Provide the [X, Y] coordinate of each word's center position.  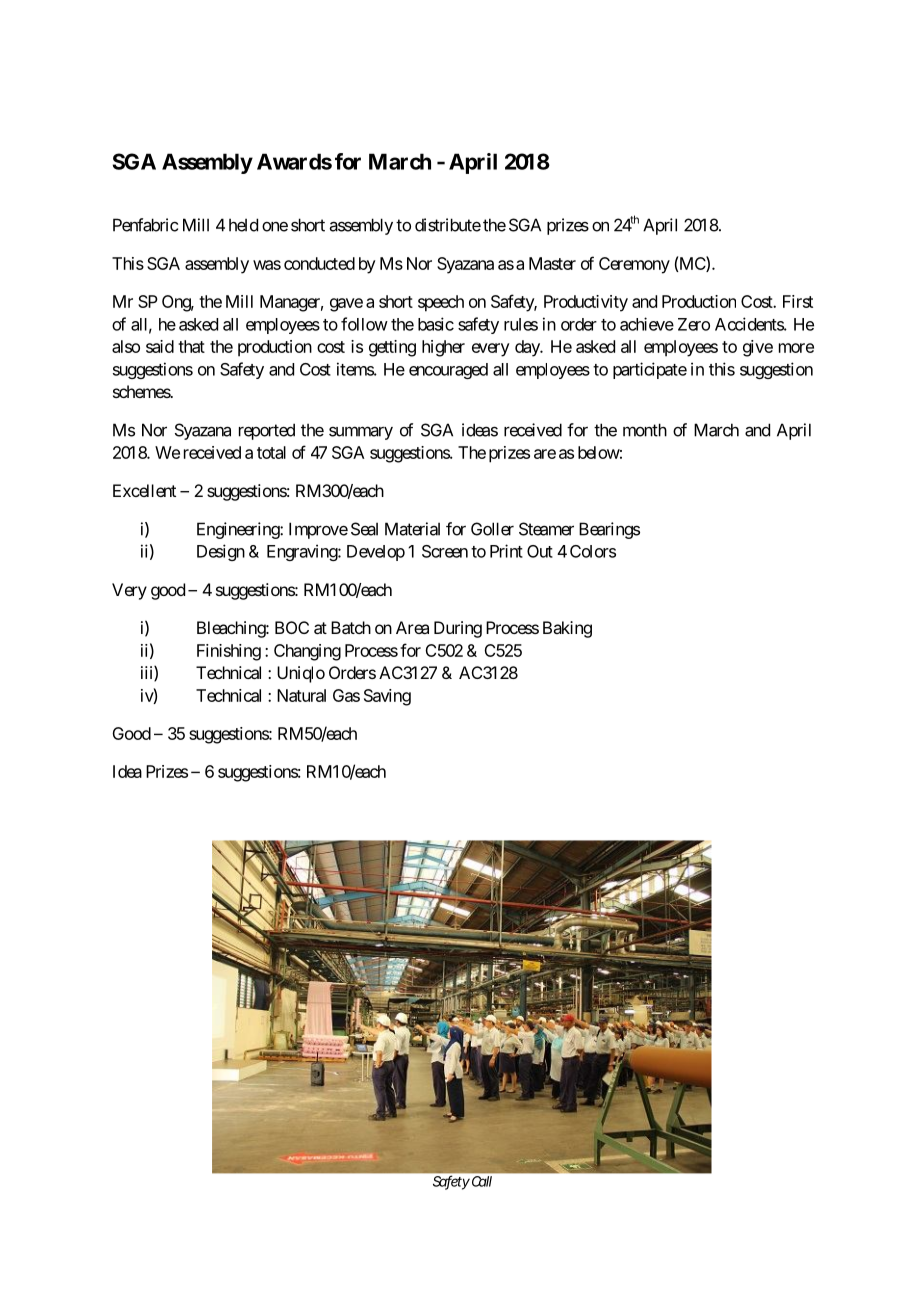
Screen [445, 551]
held [243, 225]
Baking [567, 629]
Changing [307, 652]
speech [441, 303]
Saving [387, 697]
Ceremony [634, 265]
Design [221, 552]
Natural [301, 695]
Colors [593, 551]
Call [480, 1181]
